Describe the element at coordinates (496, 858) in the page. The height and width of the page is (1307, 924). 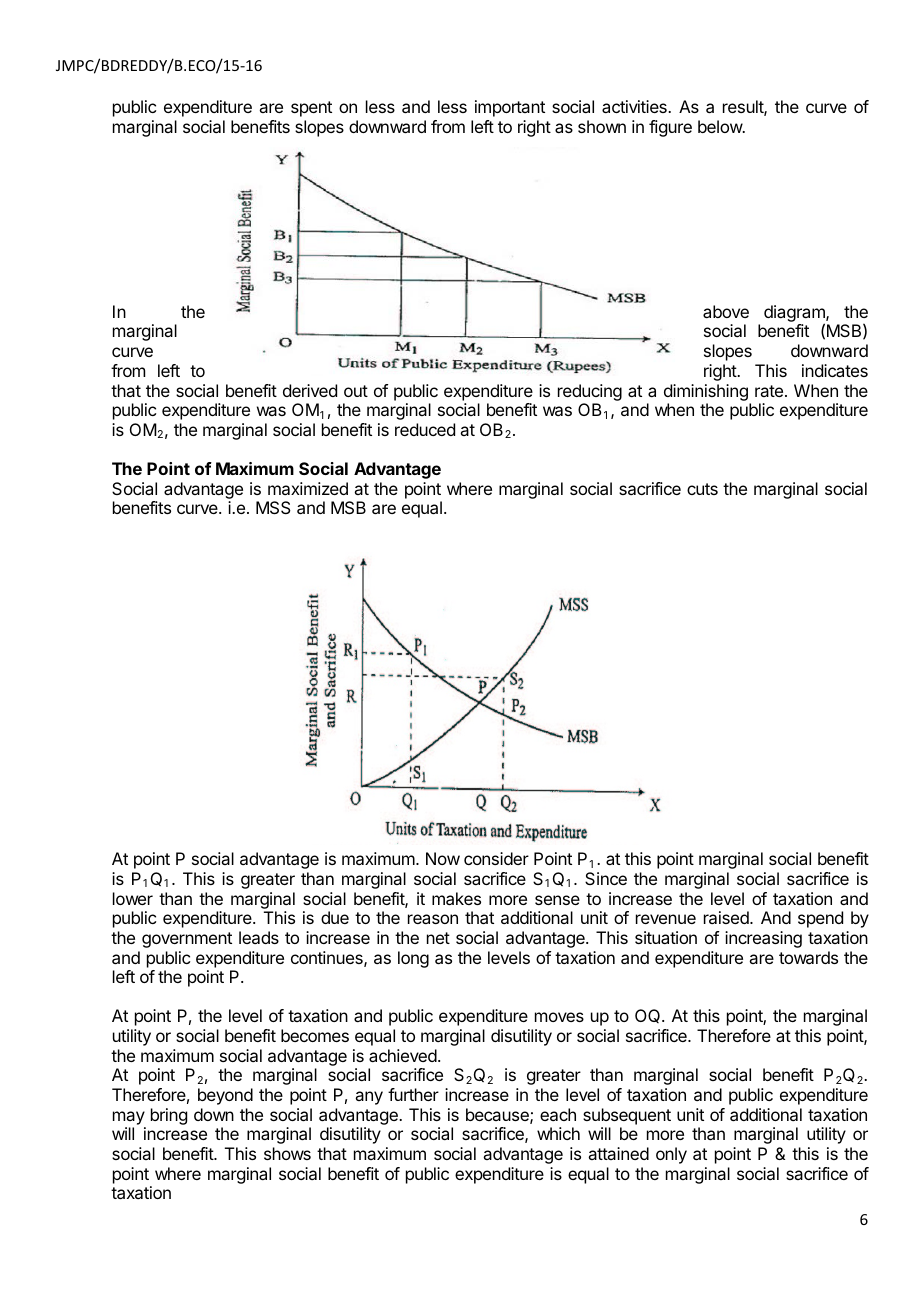
I see `consider` at that location.
